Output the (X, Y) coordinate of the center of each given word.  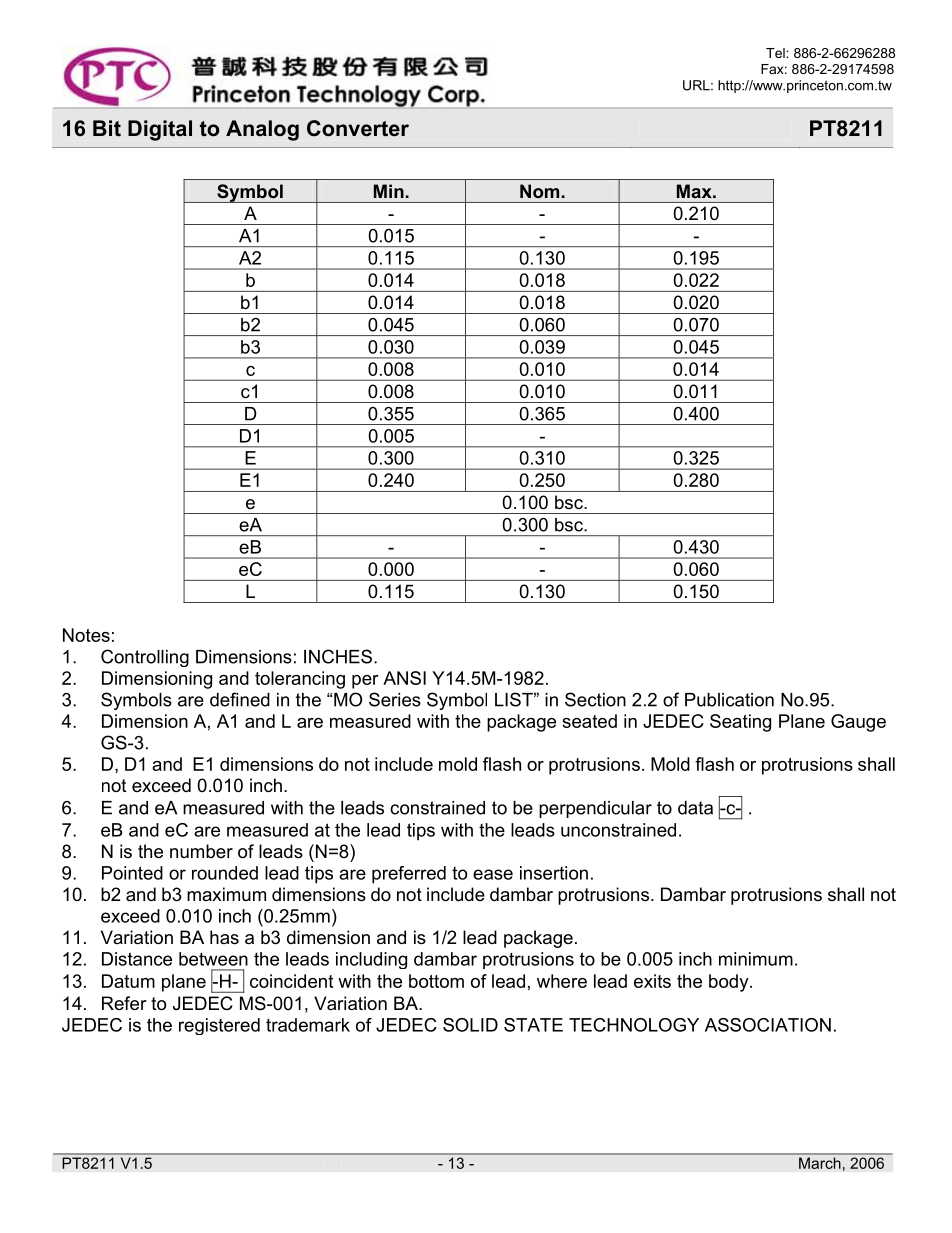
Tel (776, 53)
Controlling (145, 658)
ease (493, 874)
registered (219, 1026)
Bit (107, 128)
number (201, 851)
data (695, 808)
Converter (358, 128)
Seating (740, 723)
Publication (729, 700)
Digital (160, 130)
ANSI (404, 678)
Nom (539, 191)
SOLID (470, 1025)
